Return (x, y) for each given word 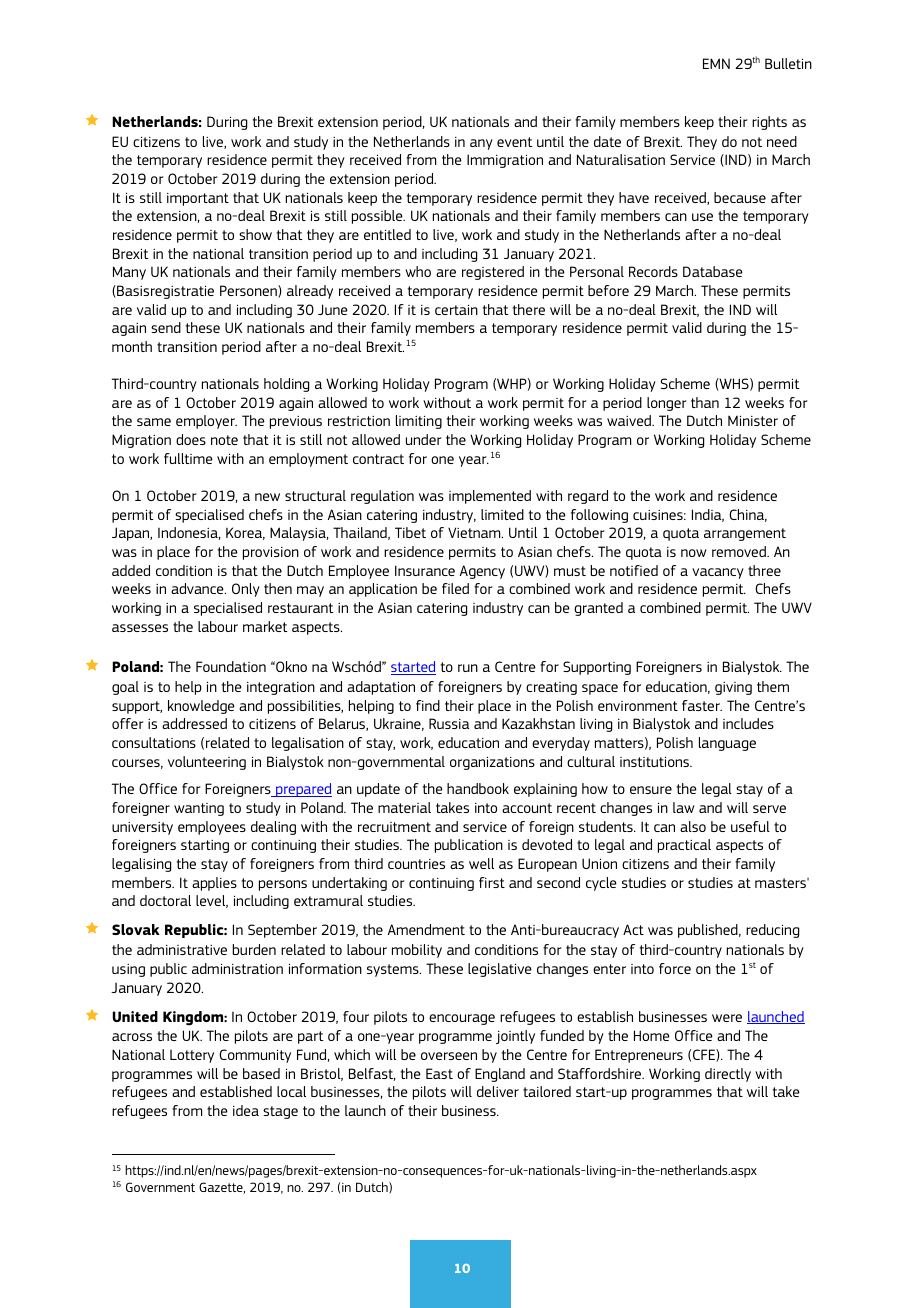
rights (769, 123)
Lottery (192, 1056)
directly (728, 1075)
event (515, 142)
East (439, 1073)
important (198, 199)
